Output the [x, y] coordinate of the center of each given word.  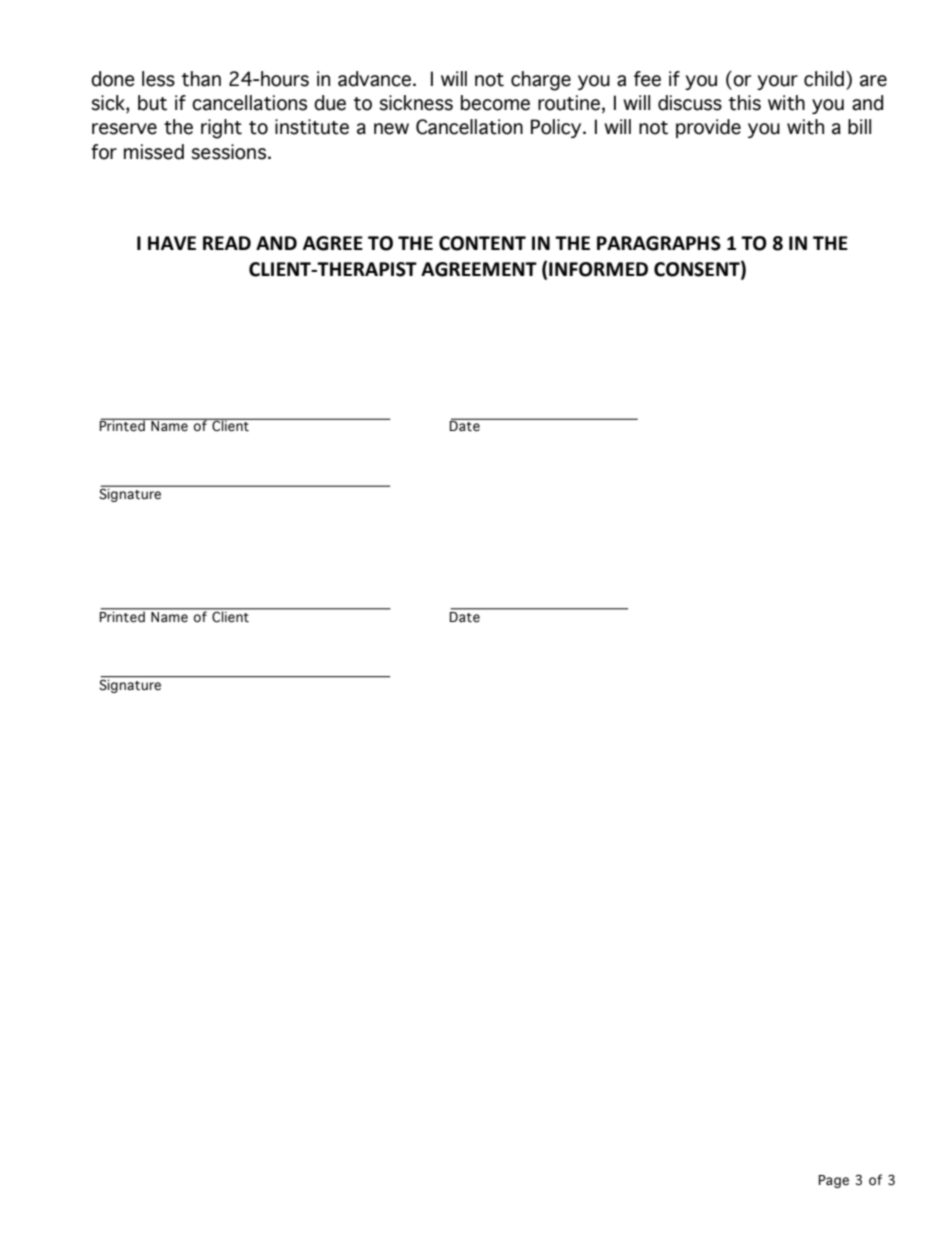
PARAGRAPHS [659, 243]
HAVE [172, 243]
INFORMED [598, 269]
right [221, 129]
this [745, 103]
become [495, 103]
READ [227, 243]
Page [834, 1181]
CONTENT [482, 243]
